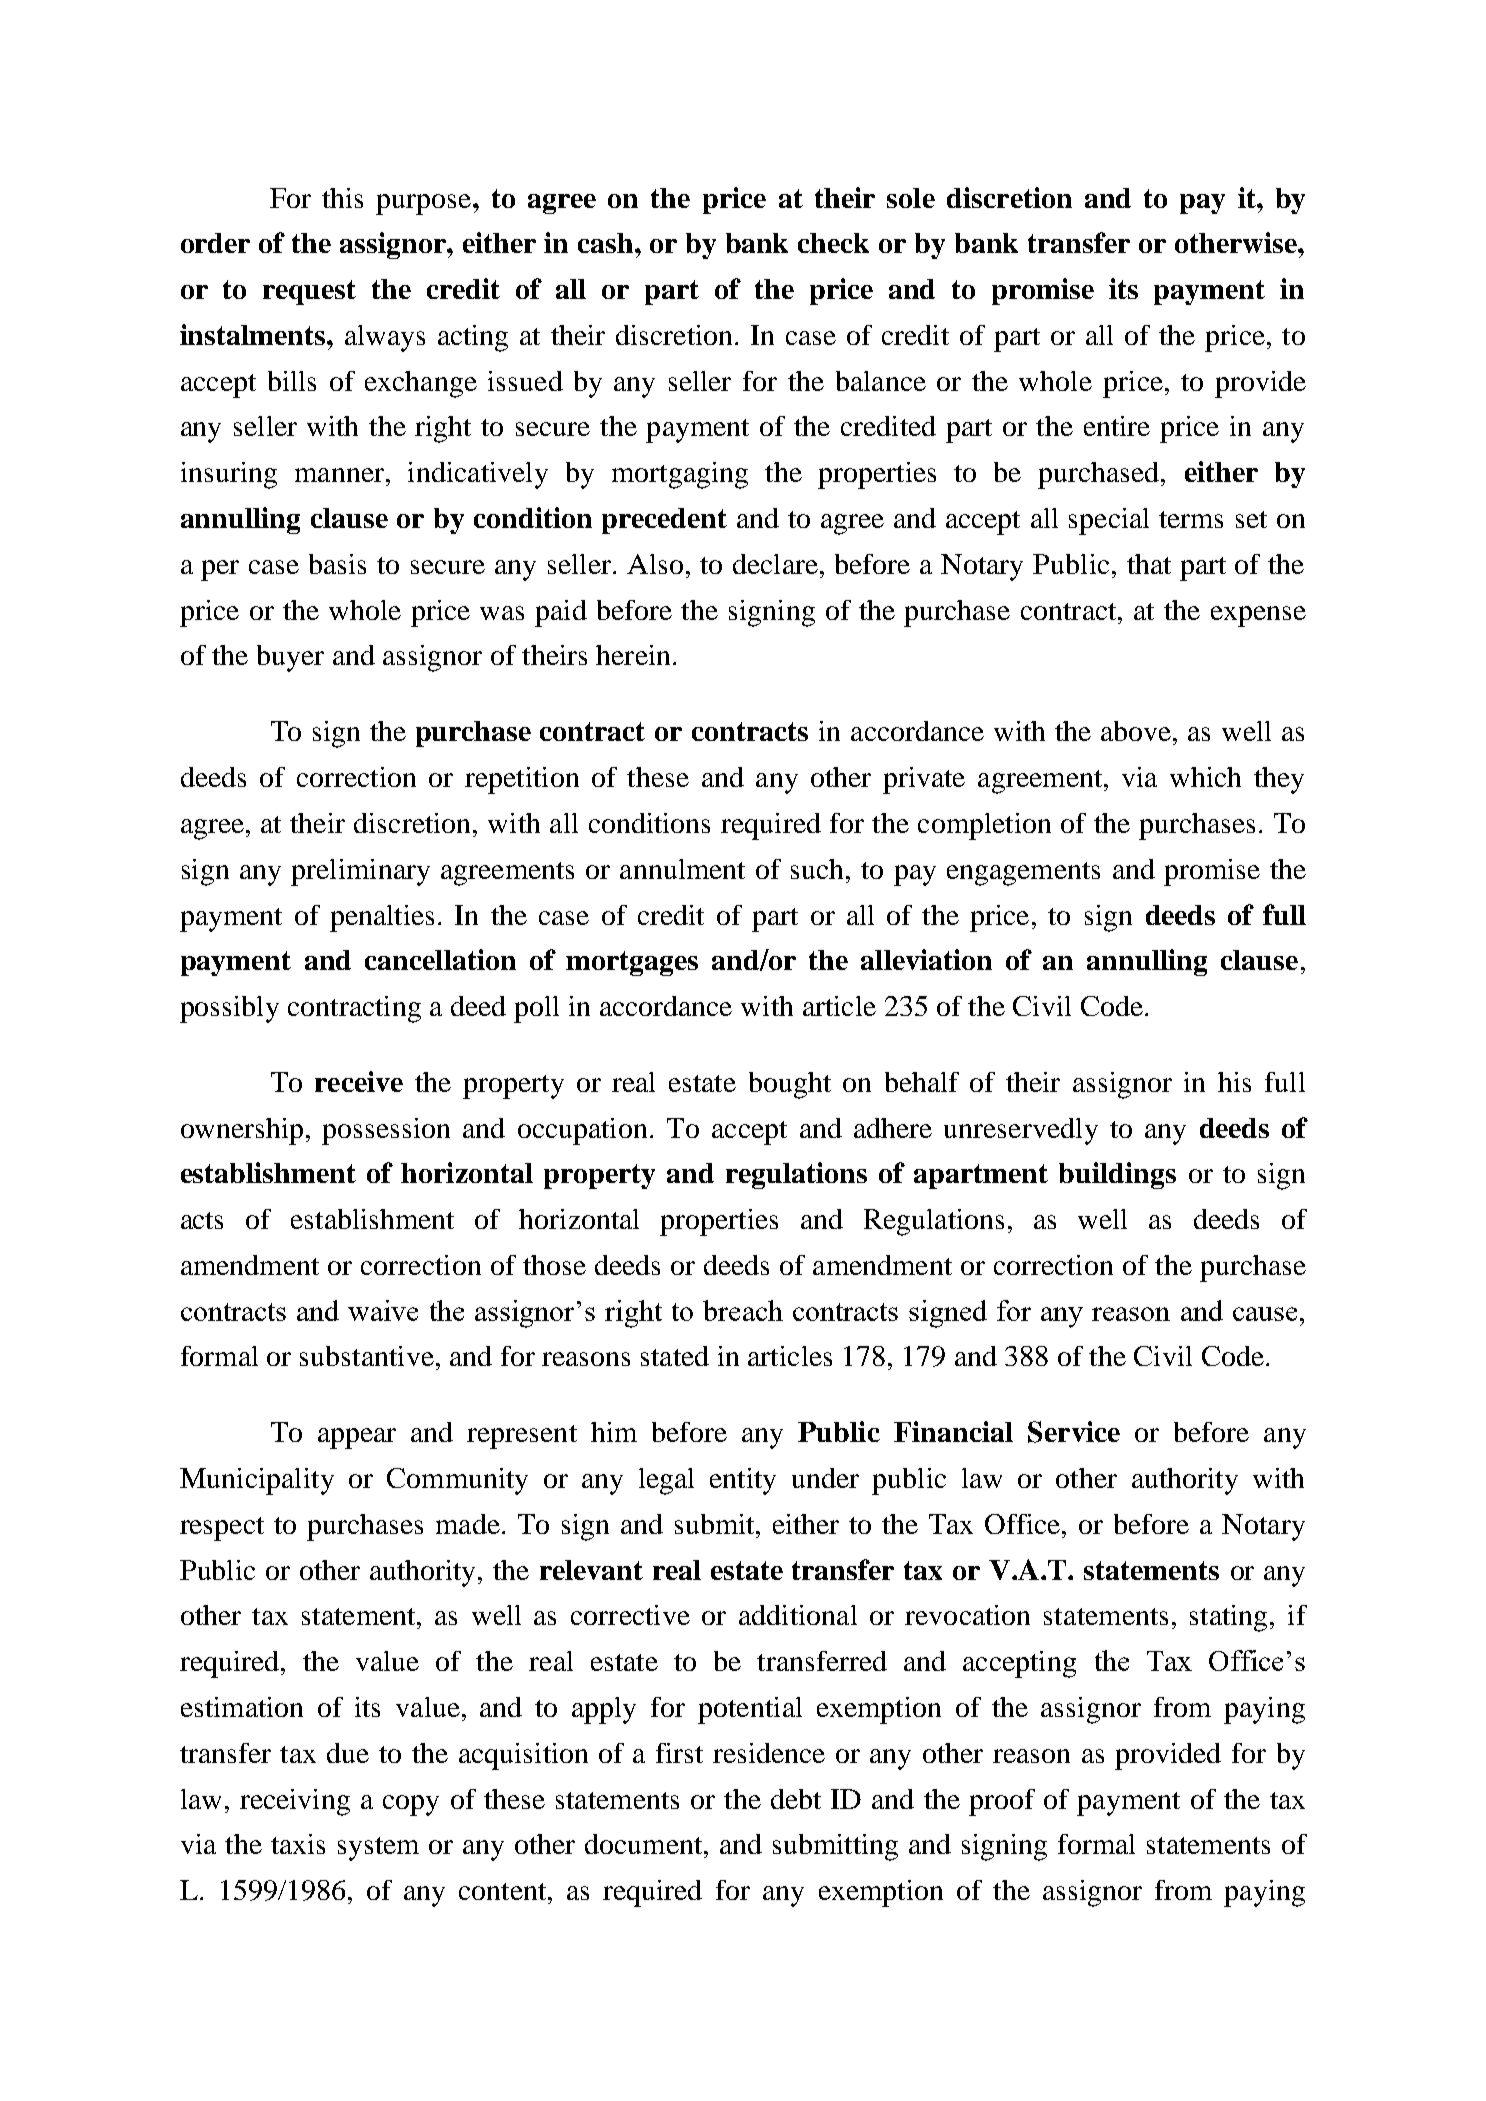 This screenshot has height=2101, width=1486. I want to click on which, so click(1205, 777).
